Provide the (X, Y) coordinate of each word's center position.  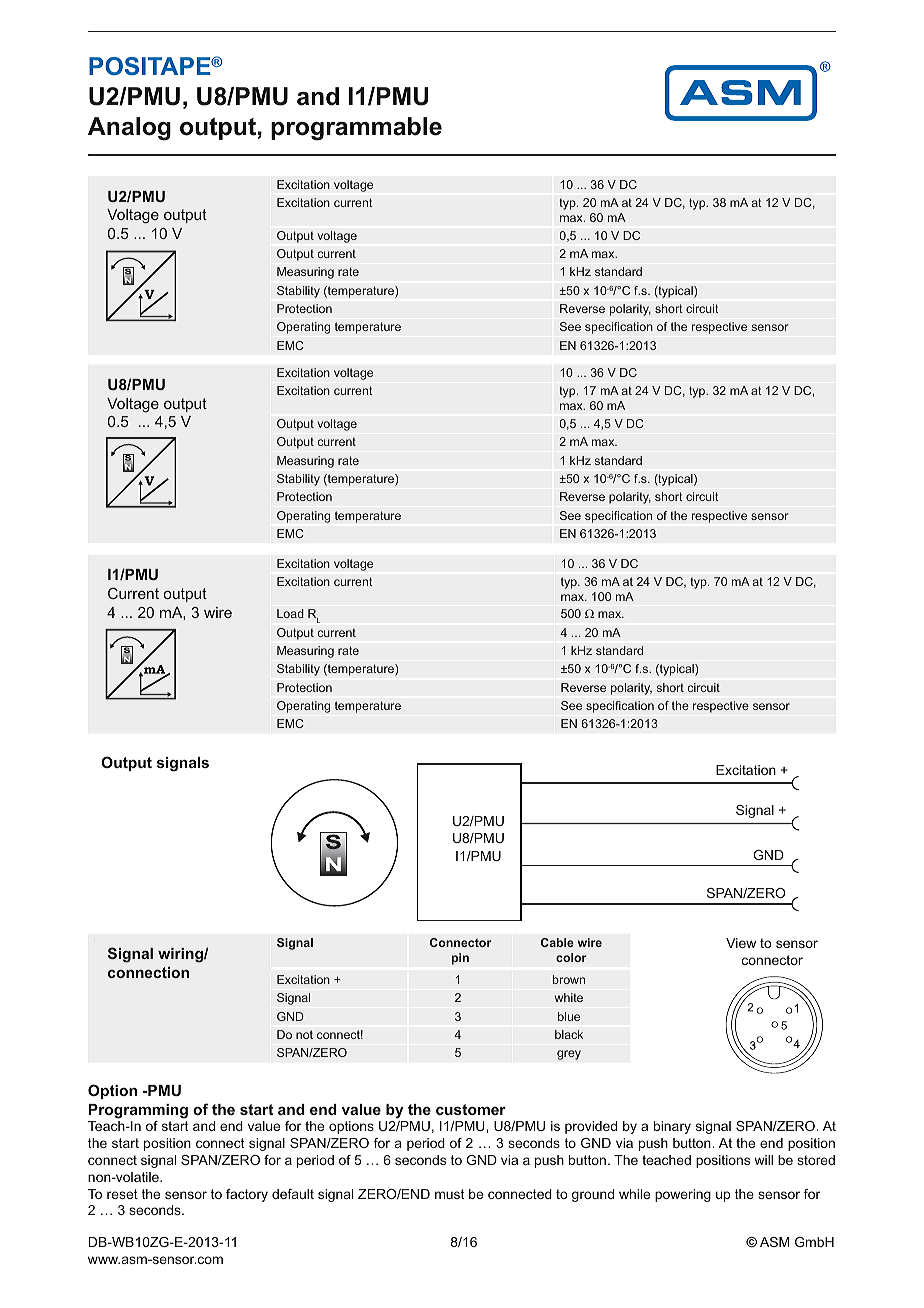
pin (460, 959)
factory (247, 1195)
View (741, 943)
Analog (129, 129)
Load (290, 613)
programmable (356, 129)
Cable (557, 942)
